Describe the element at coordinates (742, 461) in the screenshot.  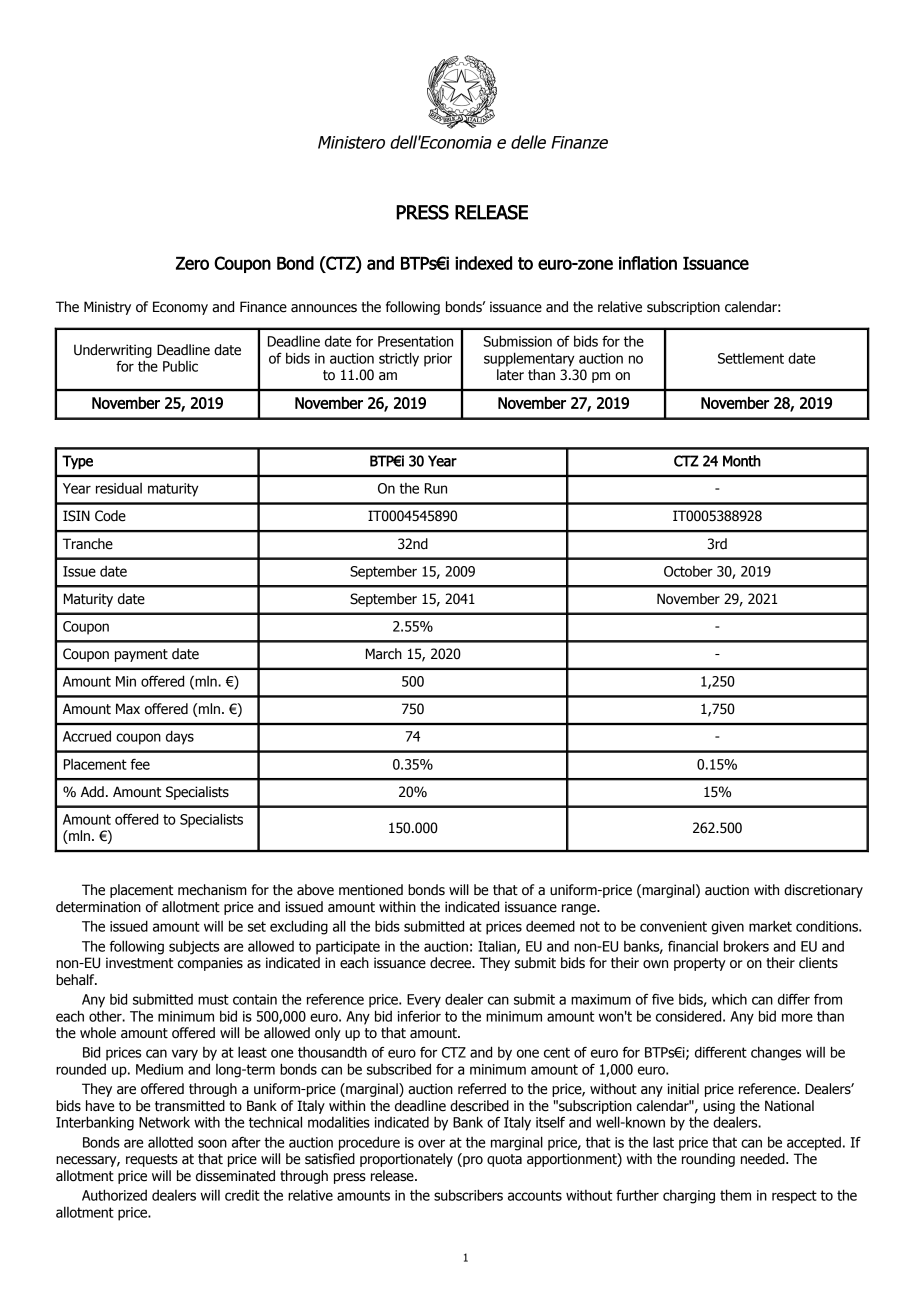
I see `Month` at that location.
